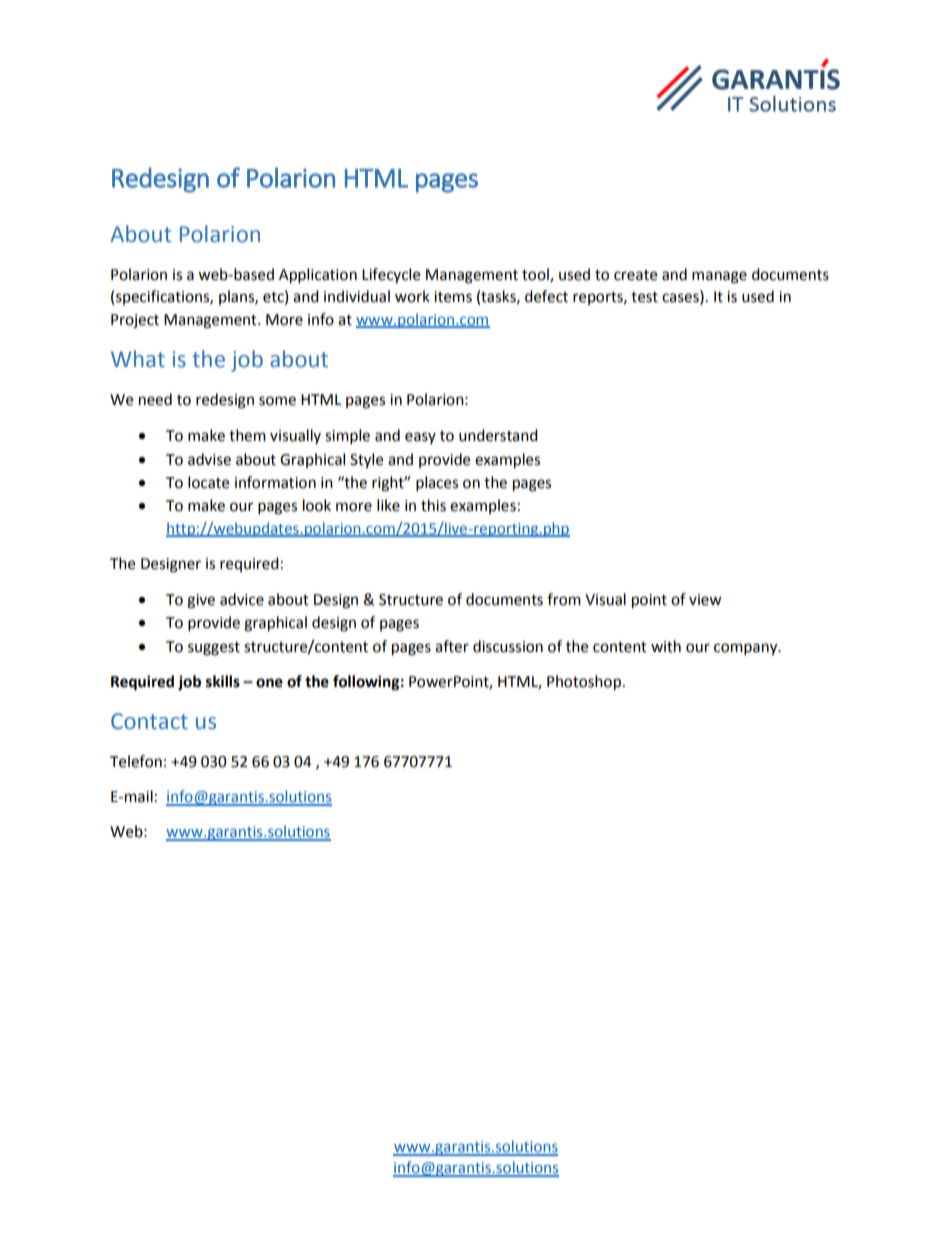 This screenshot has height=1233, width=952. What do you see at coordinates (420, 438) in the screenshot?
I see `easy` at bounding box center [420, 438].
